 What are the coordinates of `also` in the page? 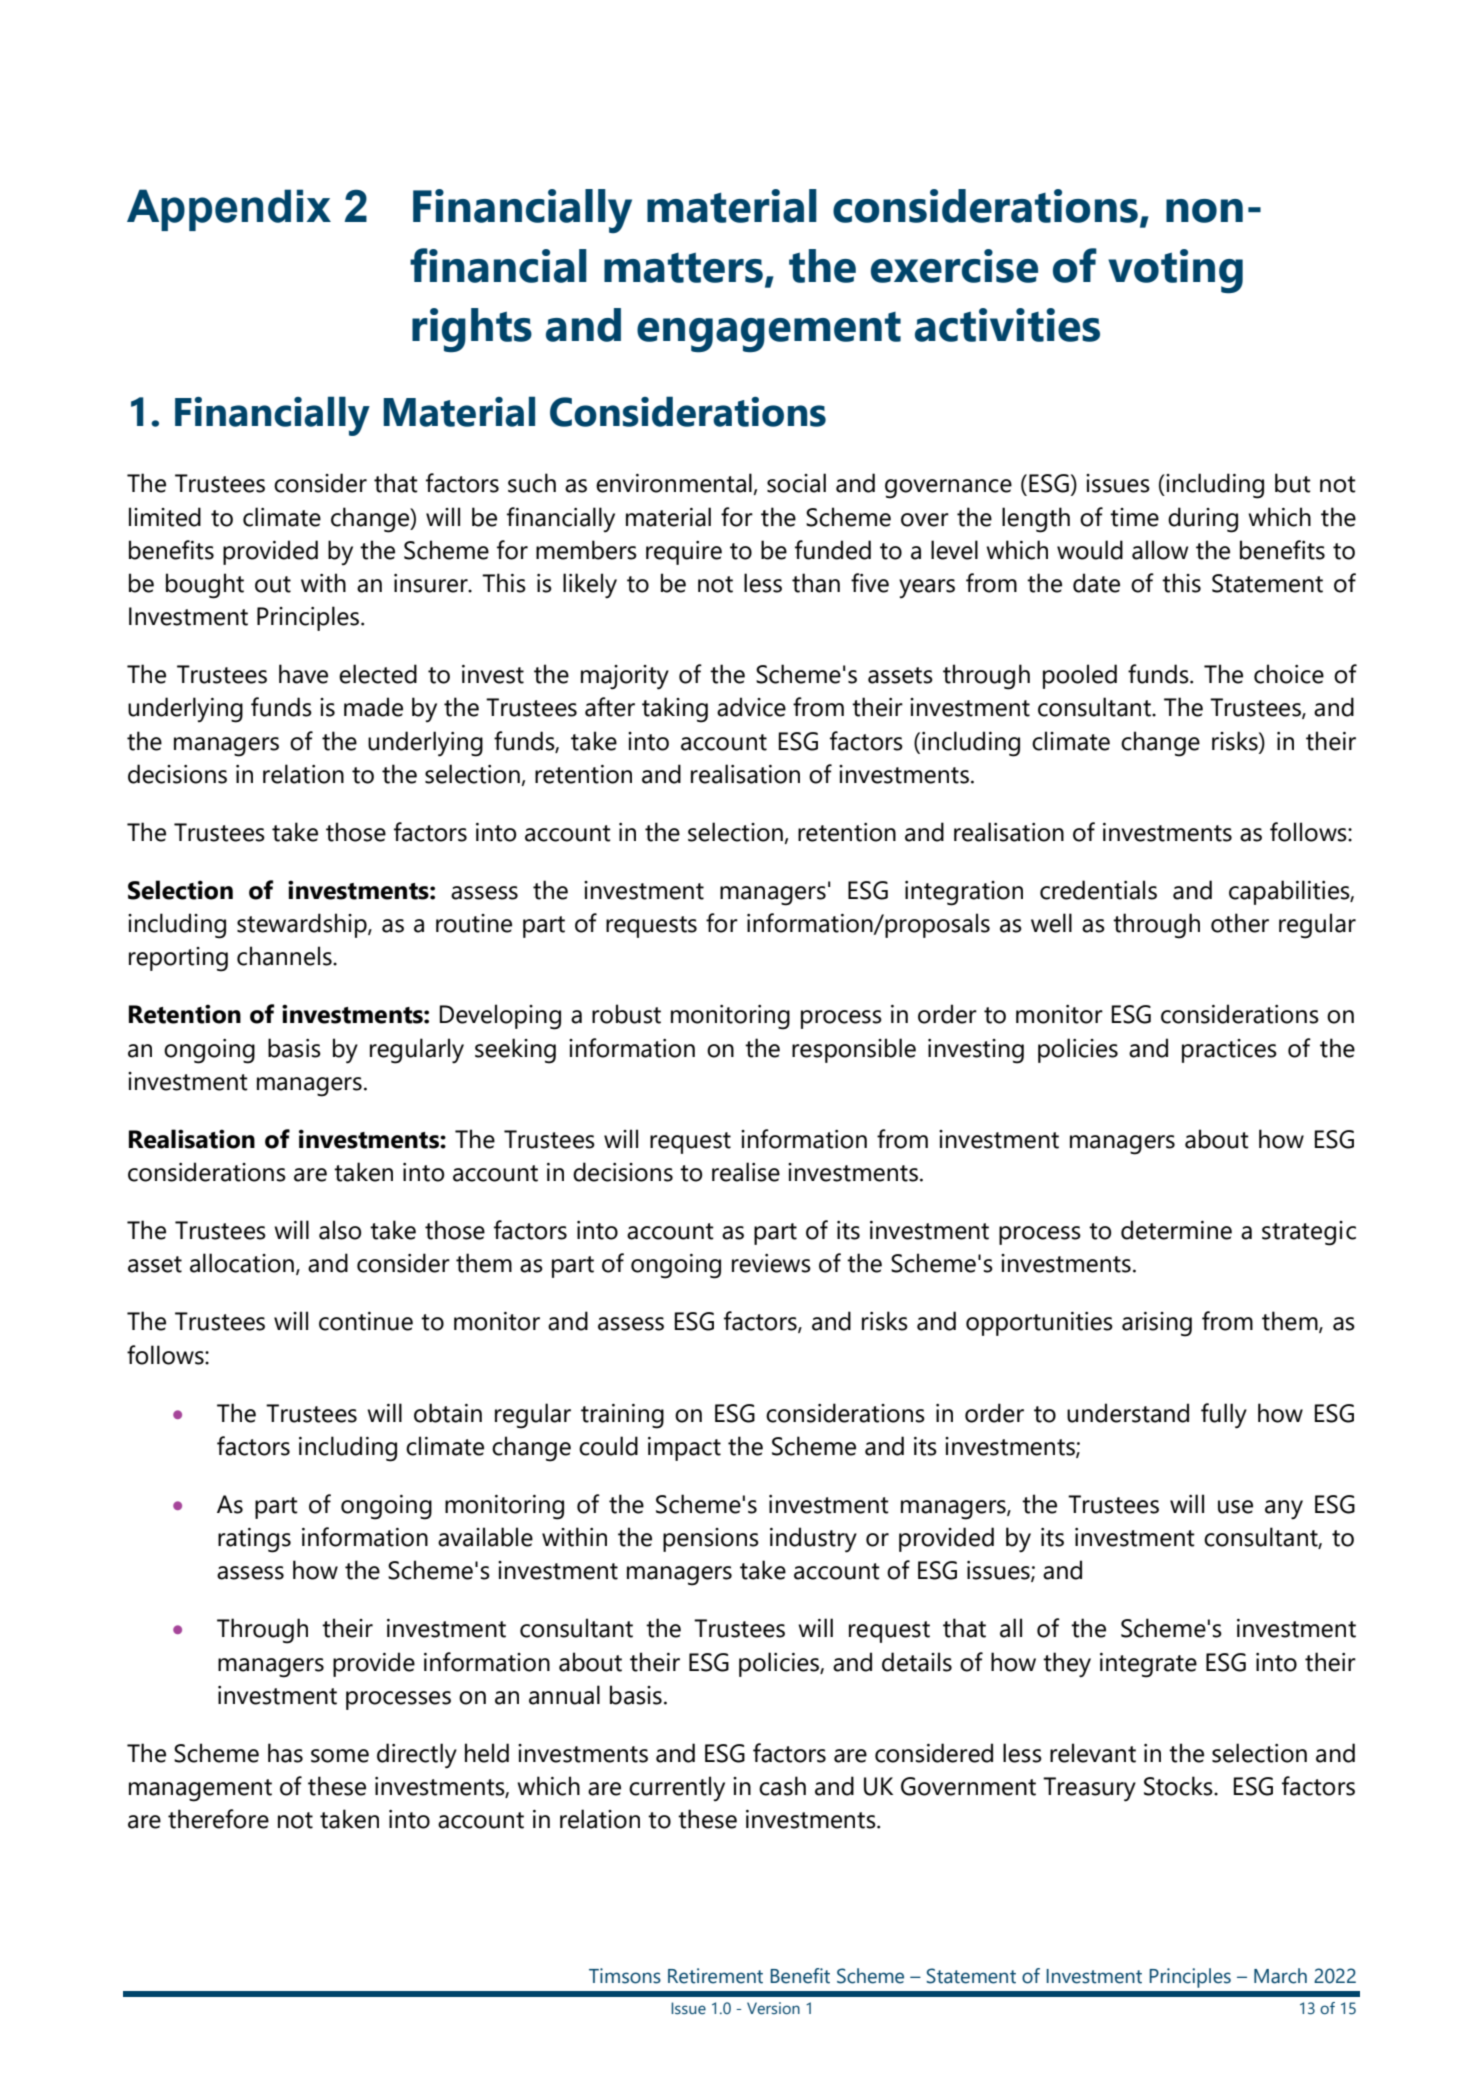 It's located at (340, 1230).
